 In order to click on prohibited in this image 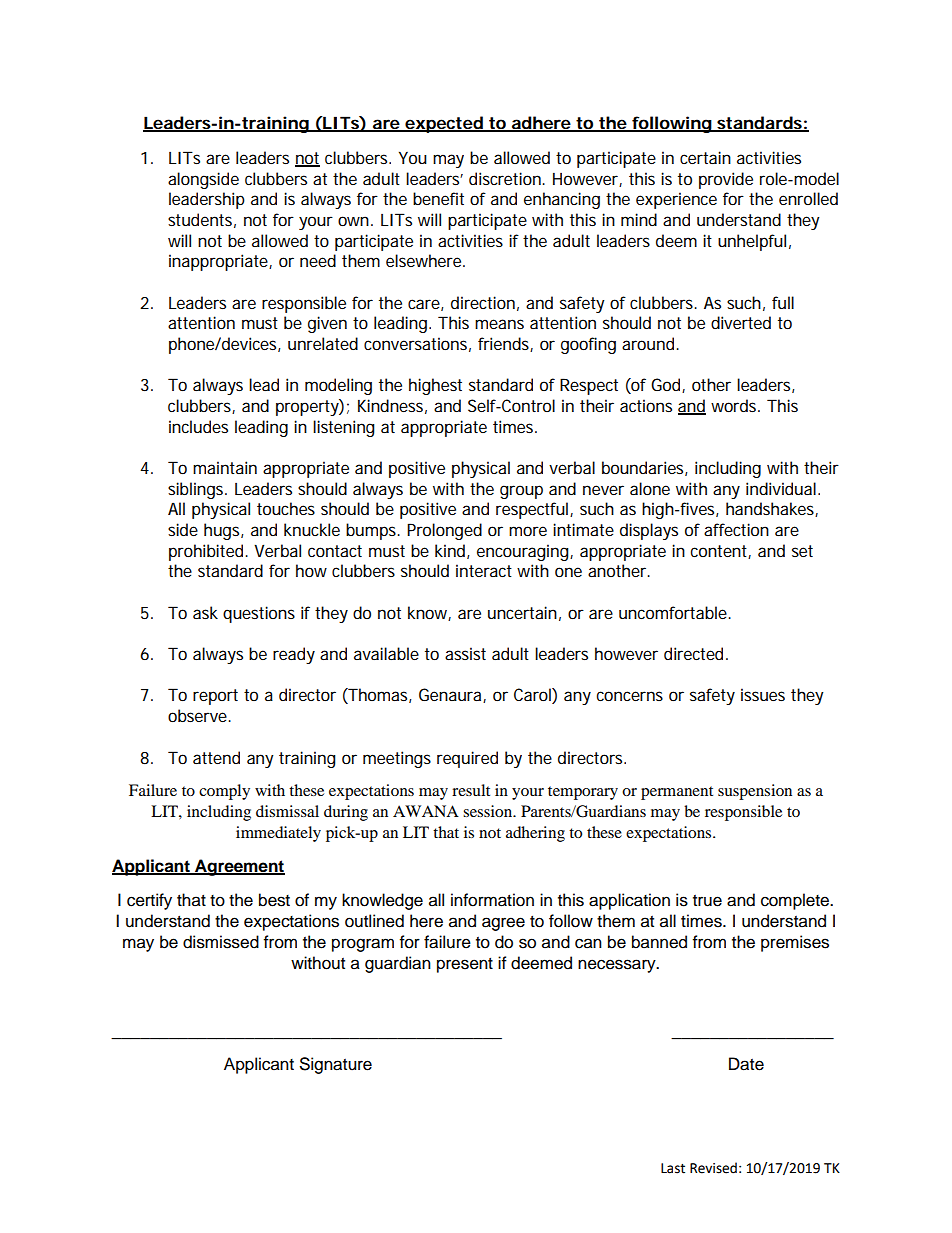, I will do `click(206, 552)`.
